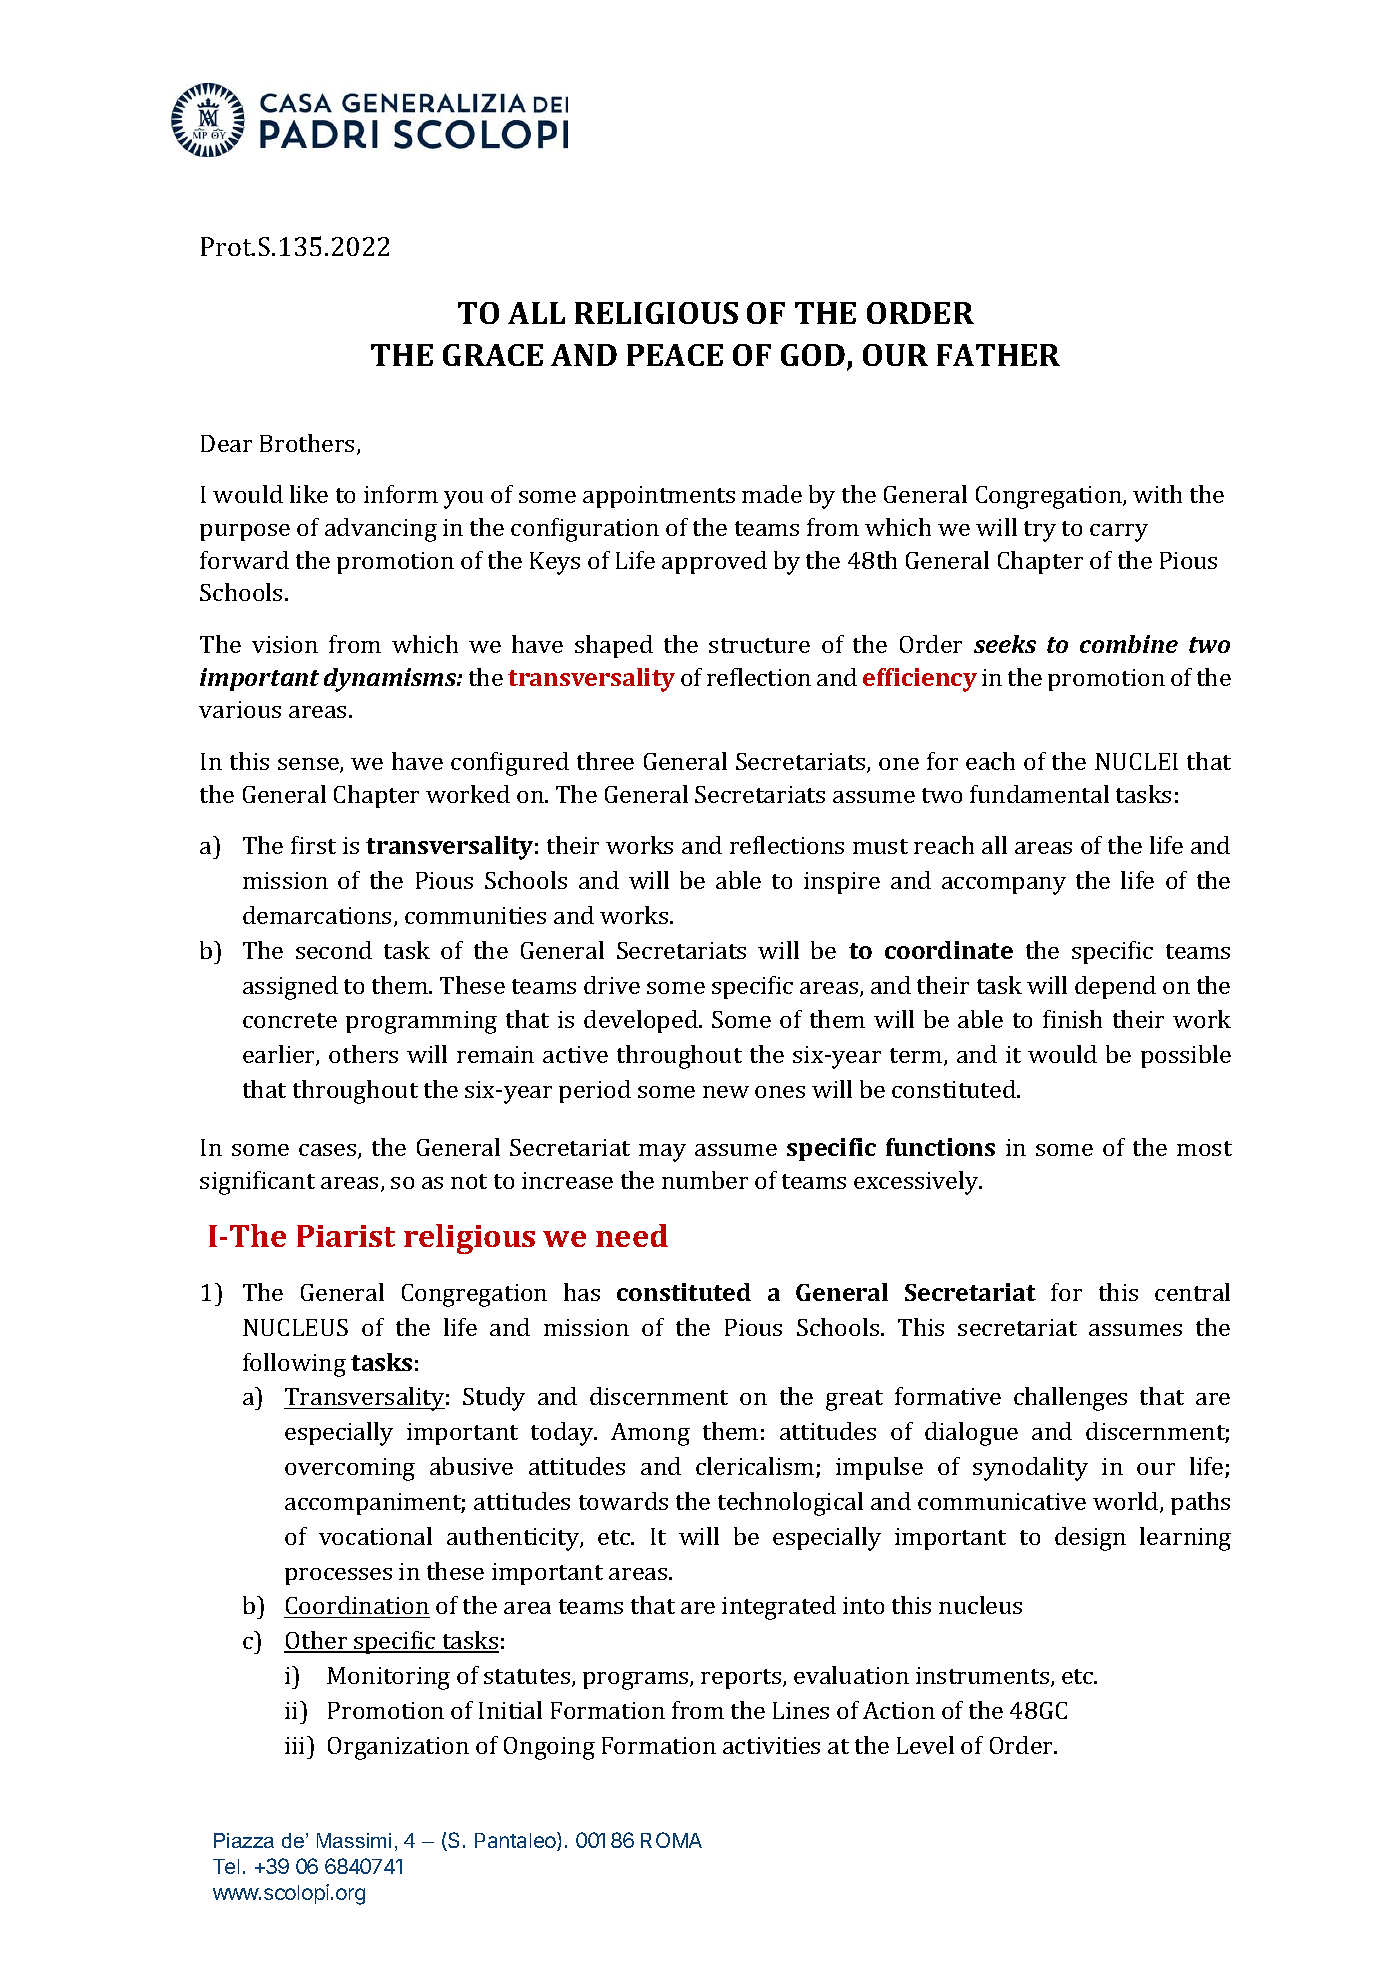  Describe the element at coordinates (1136, 761) in the image. I see `NUCLEI` at that location.
